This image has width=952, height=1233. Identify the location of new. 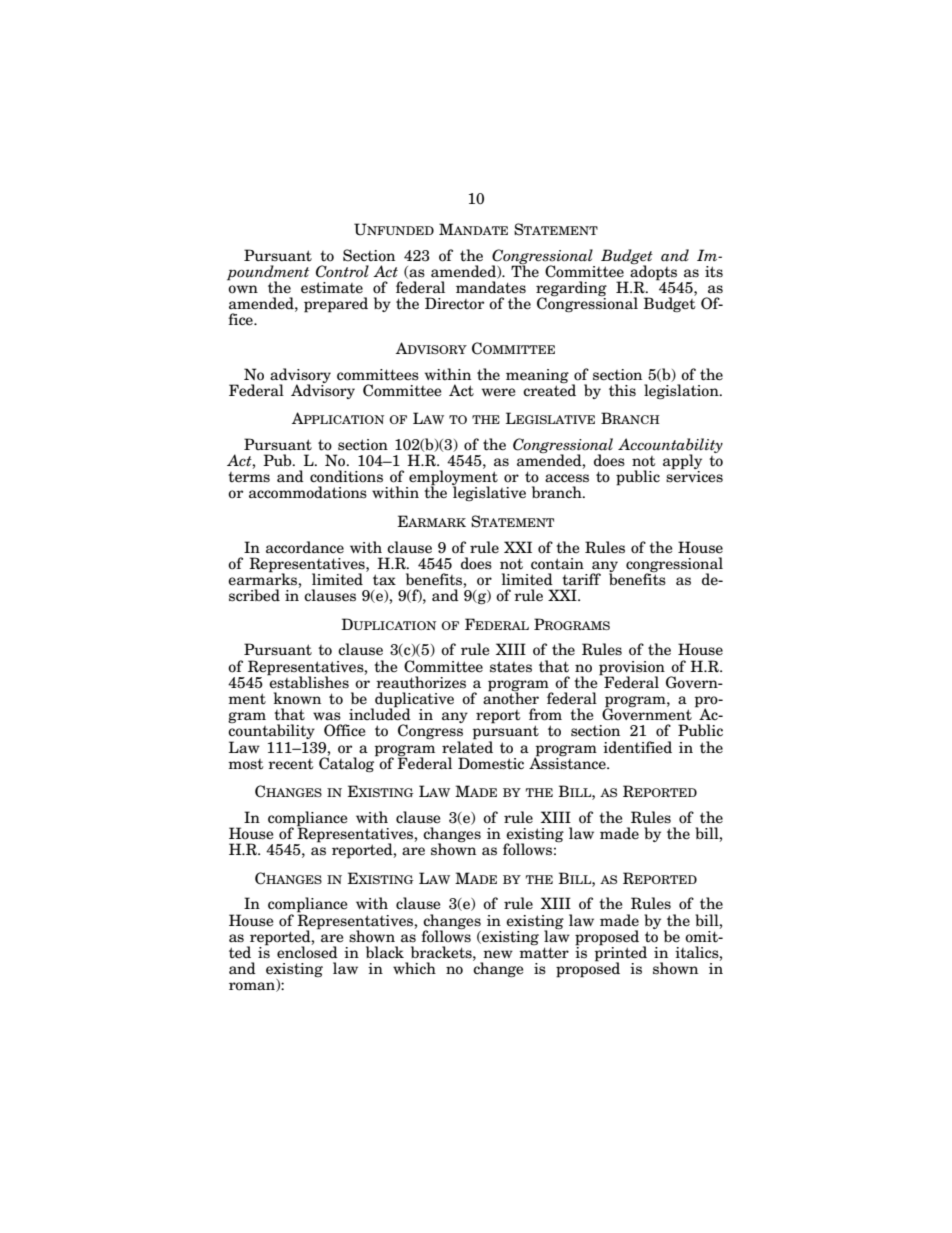
(498, 954).
